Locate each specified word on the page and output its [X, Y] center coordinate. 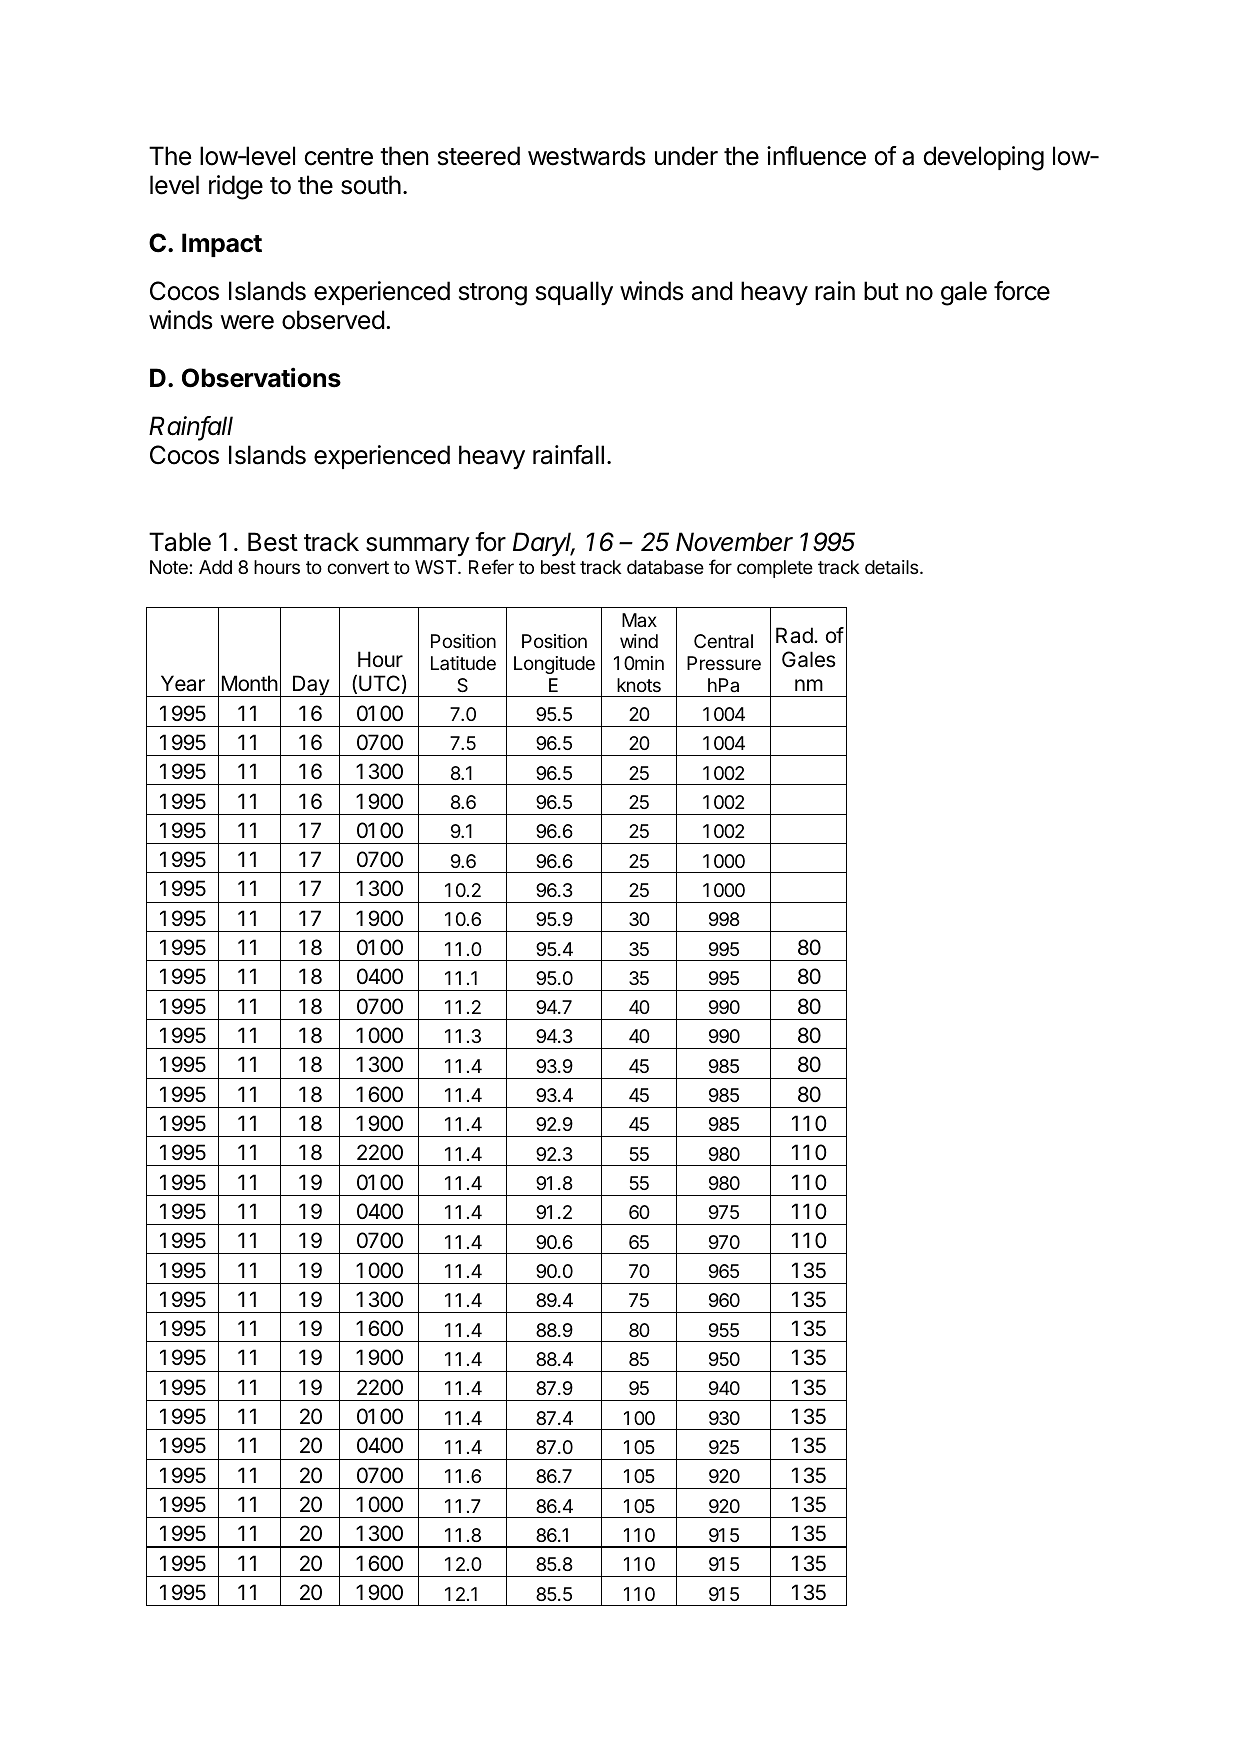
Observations [261, 377]
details [893, 567]
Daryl [544, 544]
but [881, 291]
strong [493, 294]
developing [984, 158]
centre [339, 157]
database [665, 567]
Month [250, 683]
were [247, 322]
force [1022, 291]
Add [215, 567]
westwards [586, 156]
